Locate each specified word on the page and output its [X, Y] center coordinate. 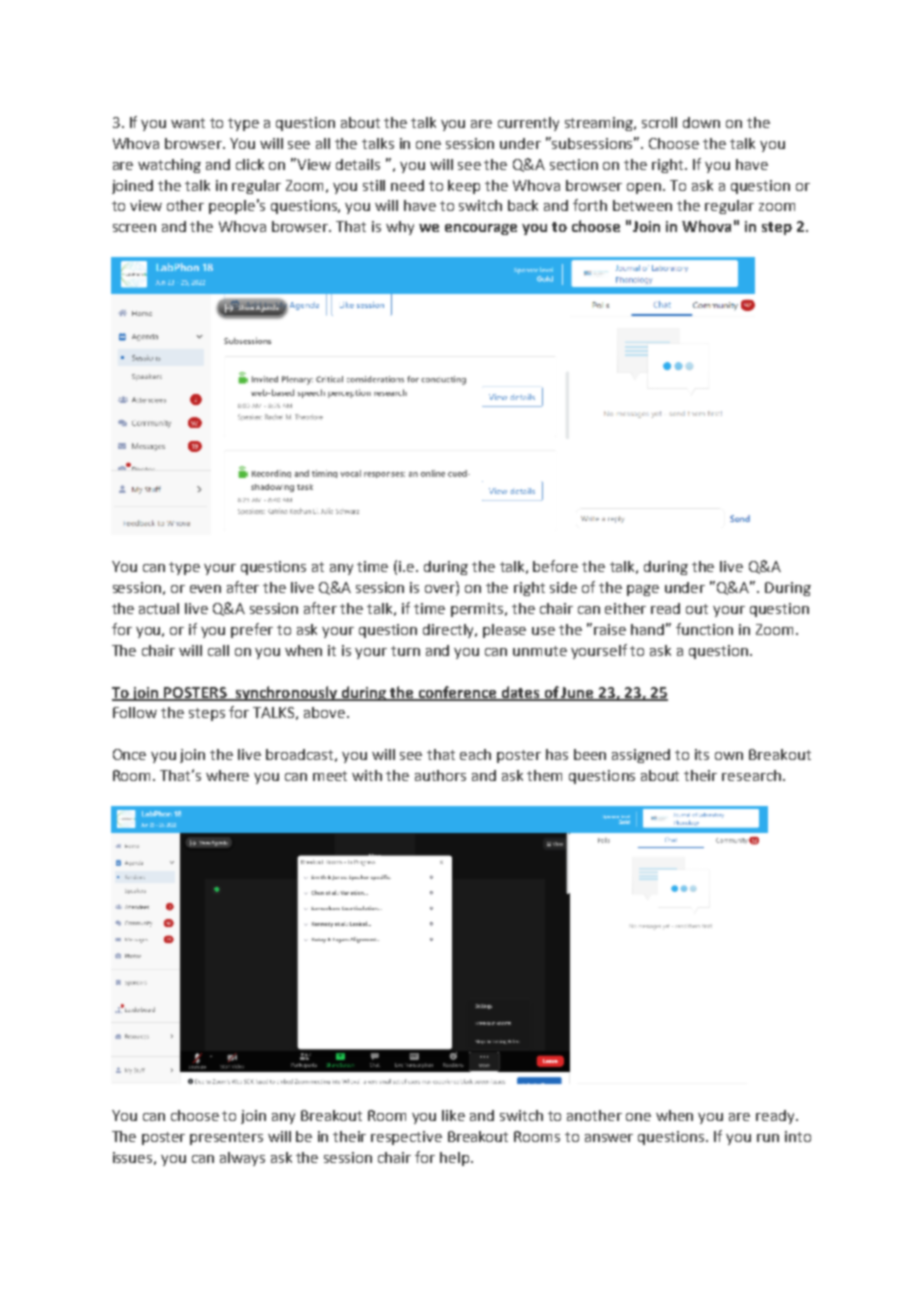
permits [478, 610]
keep [464, 187]
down [701, 122]
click [250, 164]
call [218, 650]
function [704, 629]
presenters [226, 1138]
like [453, 1115]
